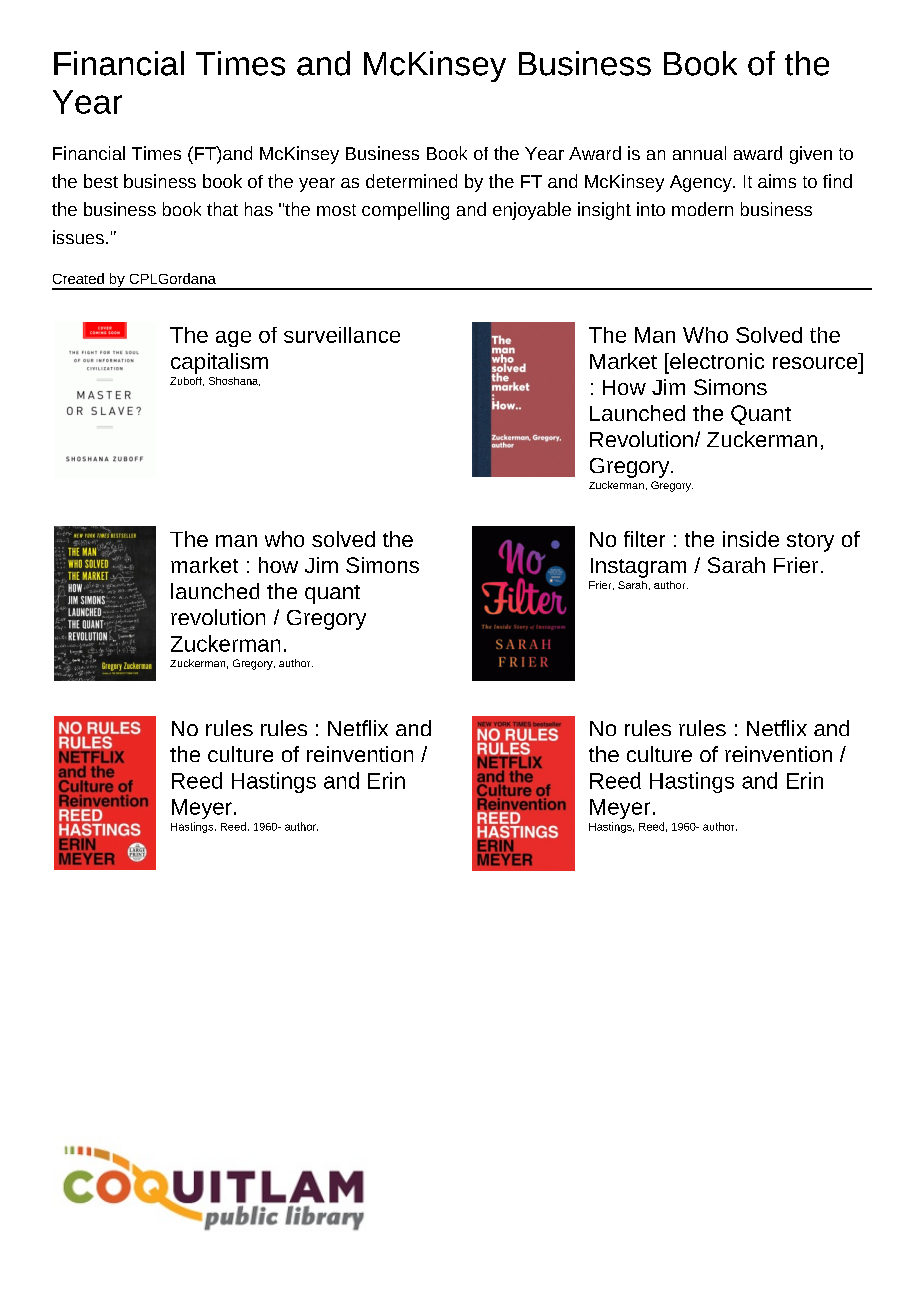 Image resolution: width=924 pixels, height=1308 pixels. What do you see at coordinates (777, 181) in the screenshot?
I see `aims` at bounding box center [777, 181].
